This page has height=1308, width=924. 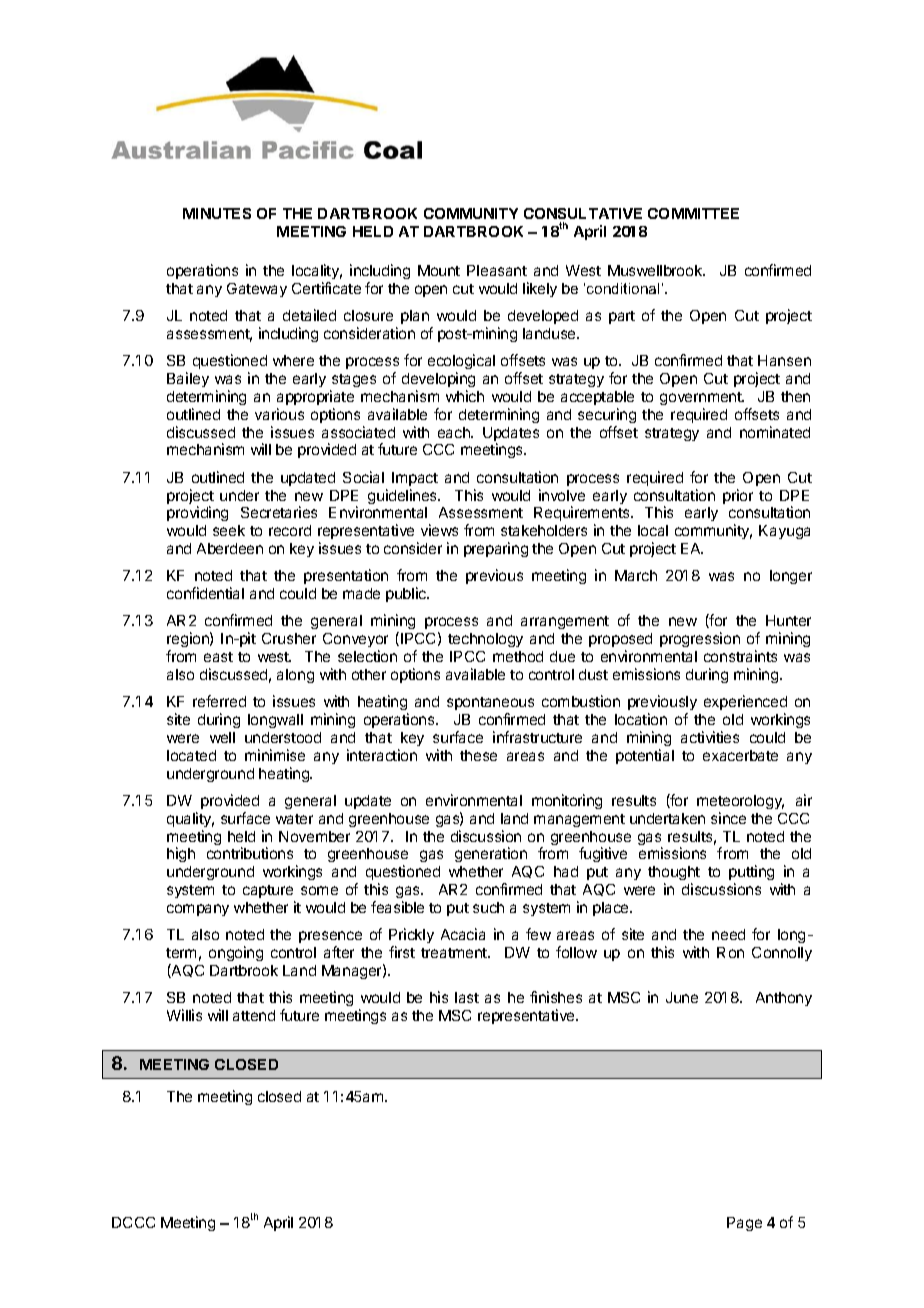 What do you see at coordinates (710, 737) in the page?
I see `activities` at bounding box center [710, 737].
